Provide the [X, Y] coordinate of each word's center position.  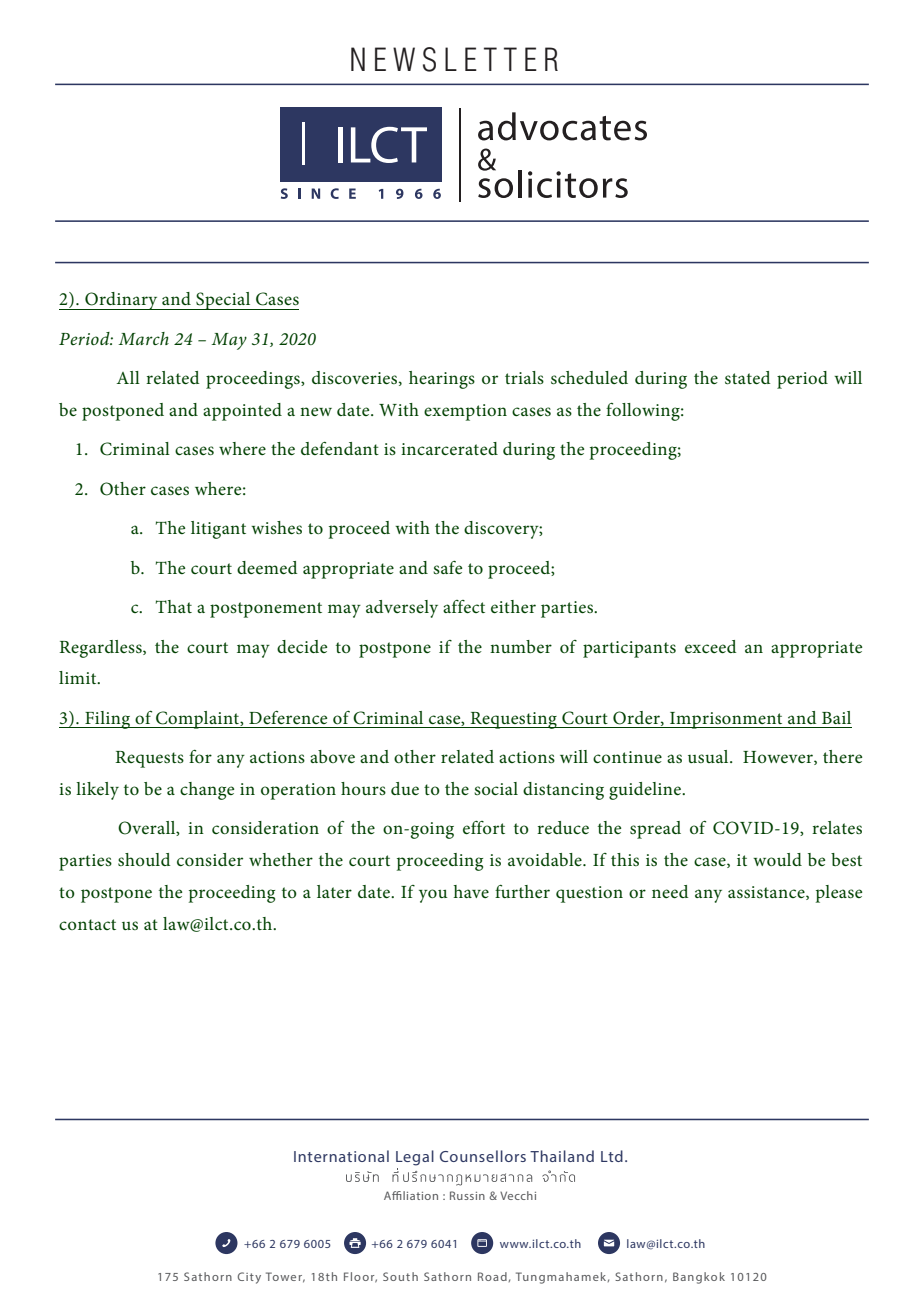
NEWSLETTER [454, 59]
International [341, 1156]
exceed [710, 646]
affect [464, 606]
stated [747, 377]
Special [223, 301]
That [174, 606]
